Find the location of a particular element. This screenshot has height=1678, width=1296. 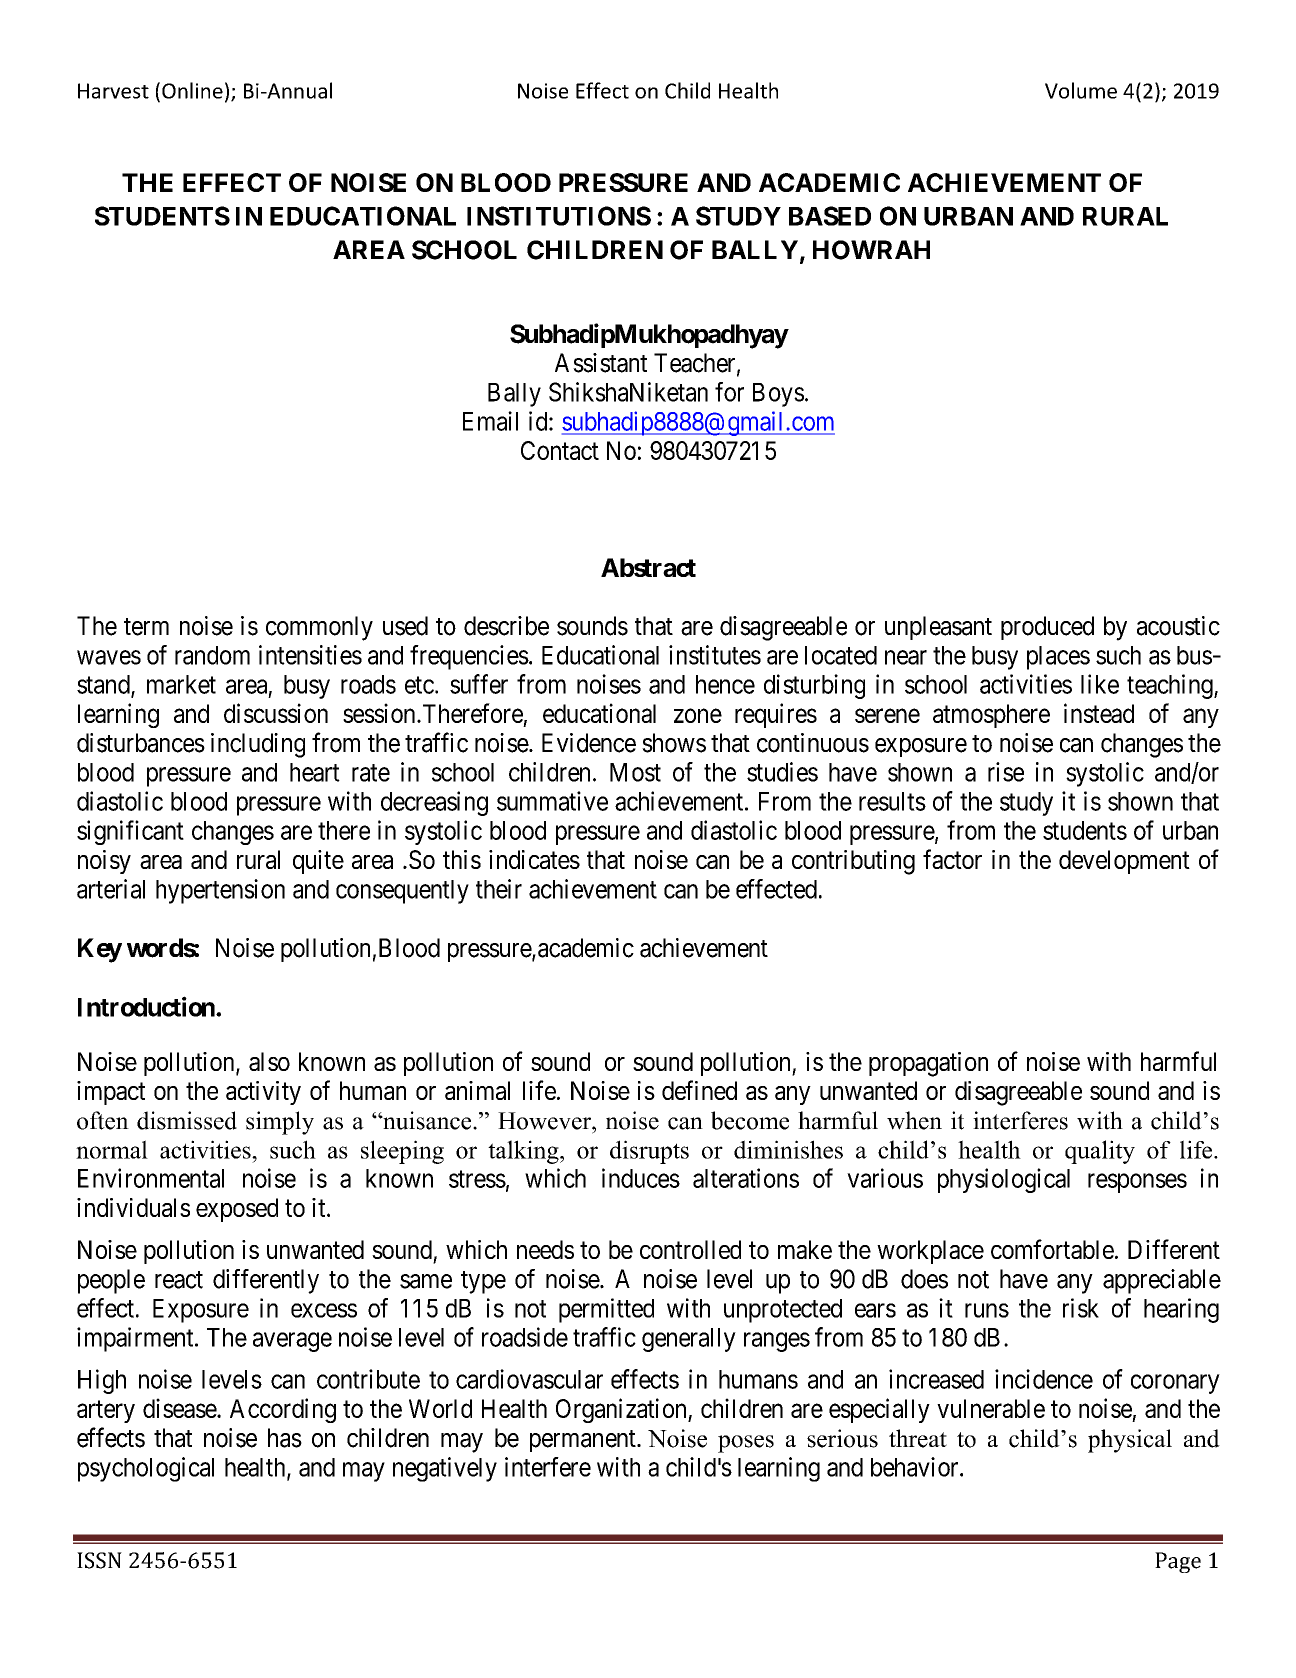

psychological is located at coordinates (146, 1469).
